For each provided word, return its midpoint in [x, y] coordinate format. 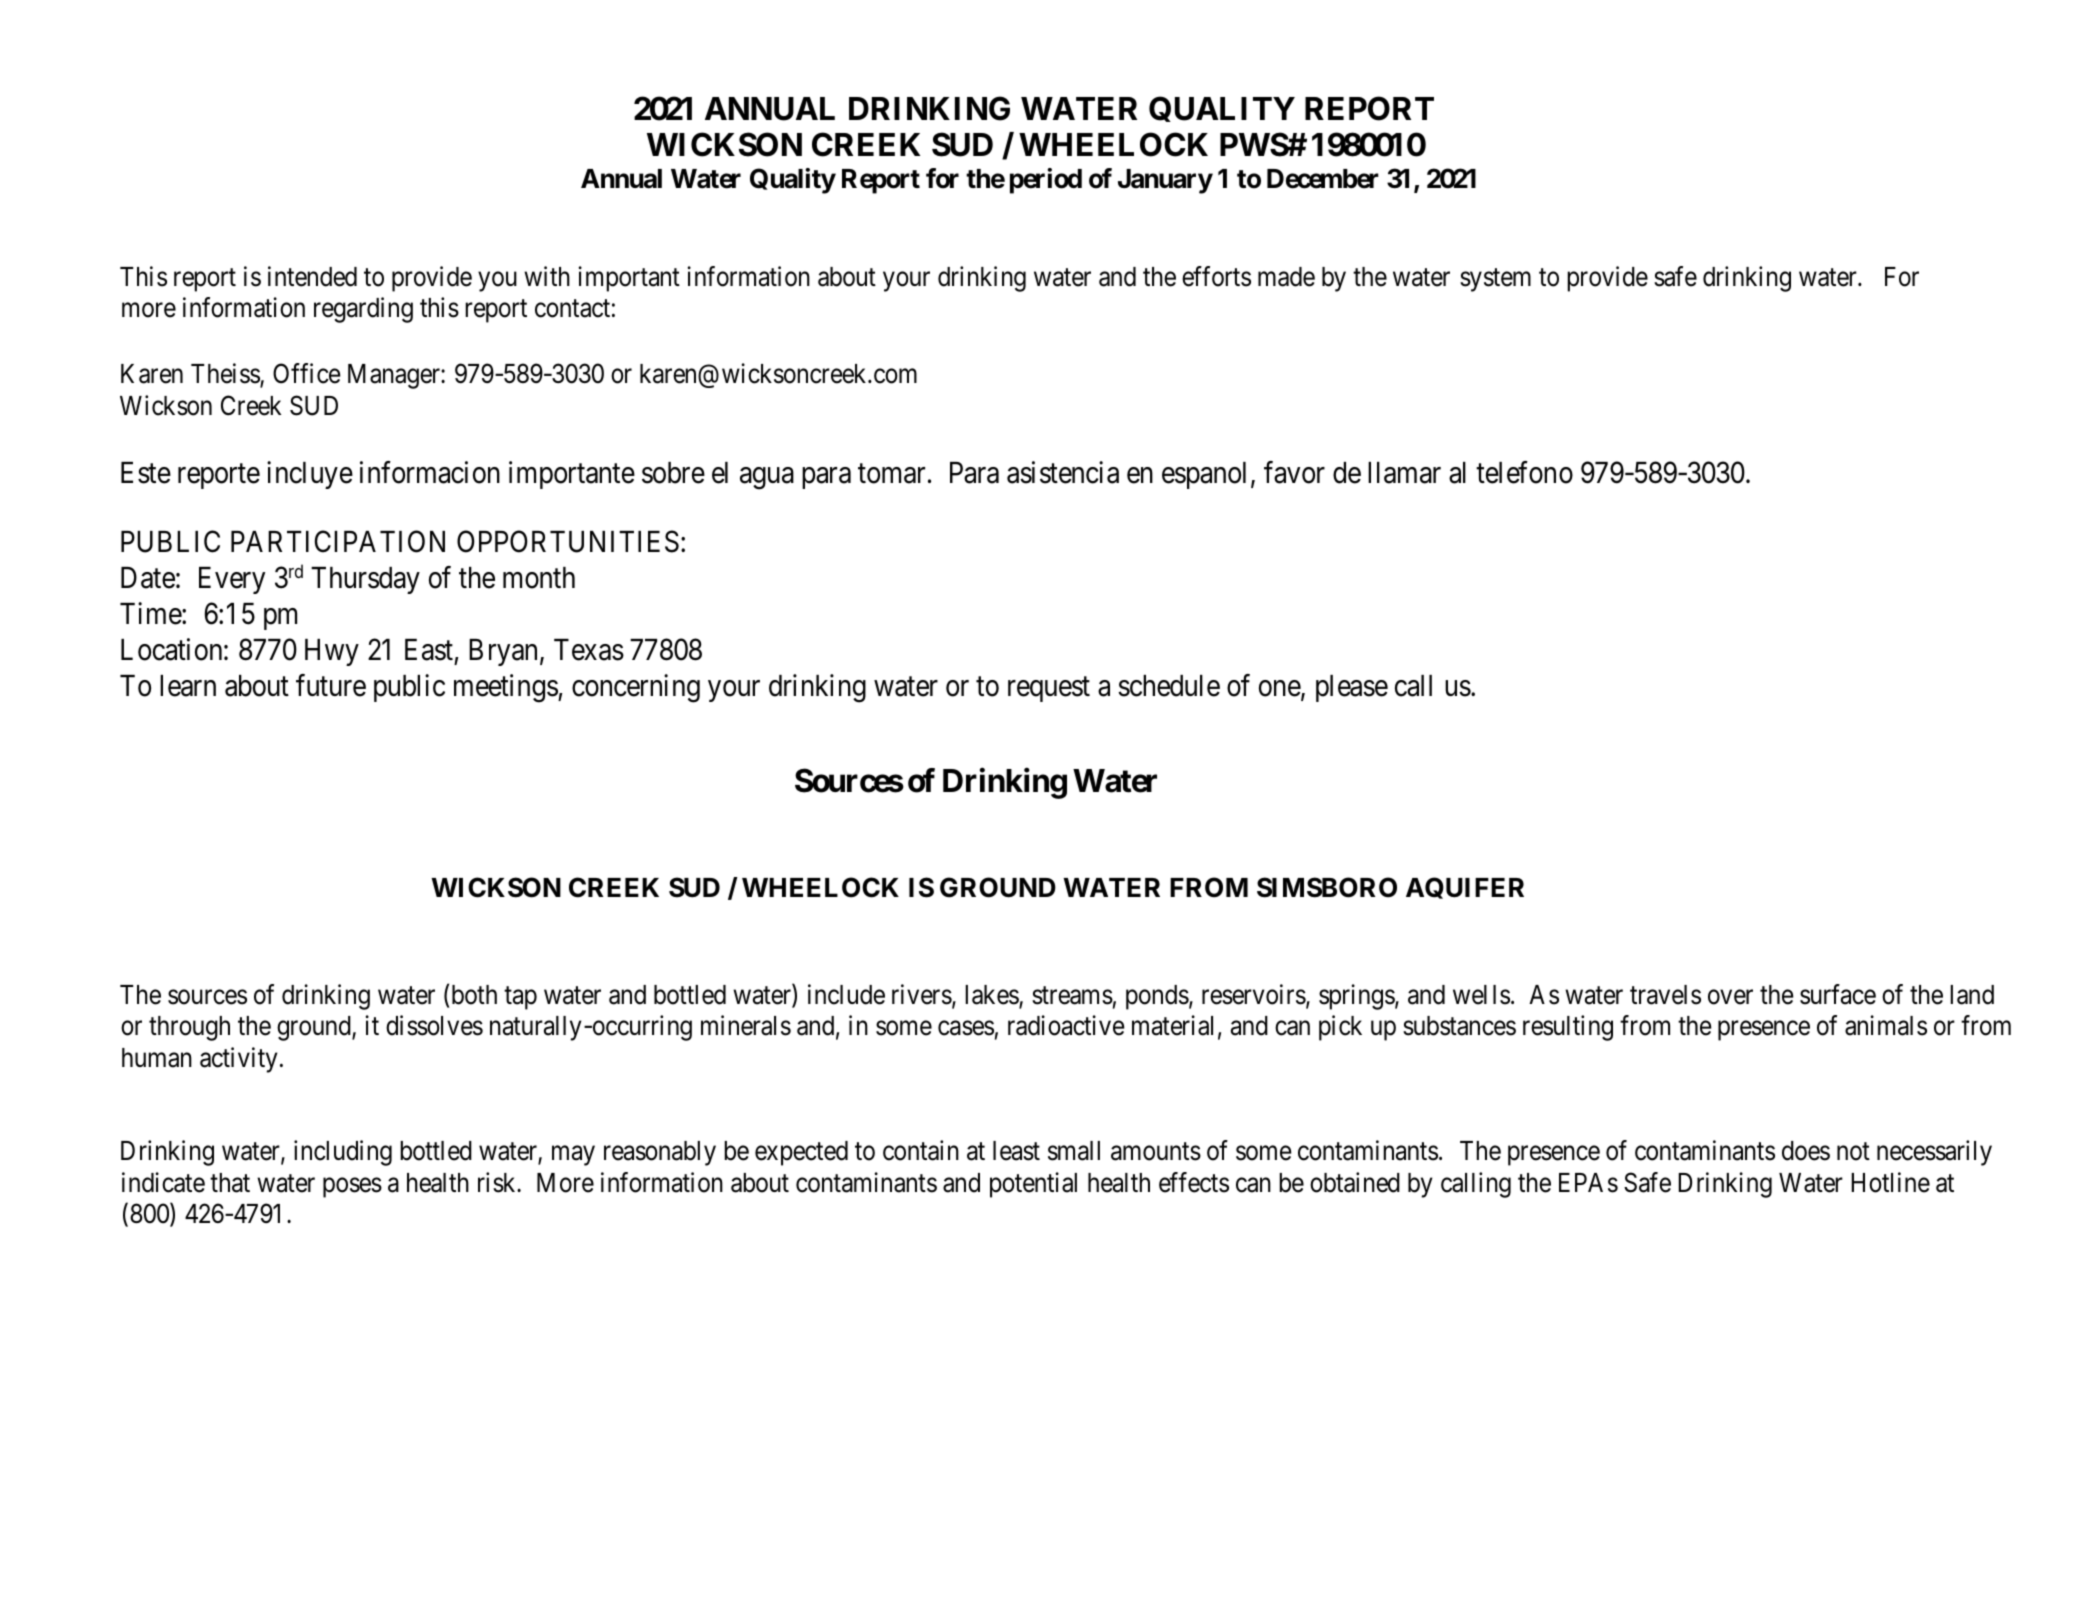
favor [1294, 473]
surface [1838, 994]
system [1495, 280]
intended [312, 276]
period [1046, 181]
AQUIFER [1465, 888]
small [1074, 1151]
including [343, 1153]
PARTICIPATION [338, 542]
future [331, 685]
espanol [1204, 475]
